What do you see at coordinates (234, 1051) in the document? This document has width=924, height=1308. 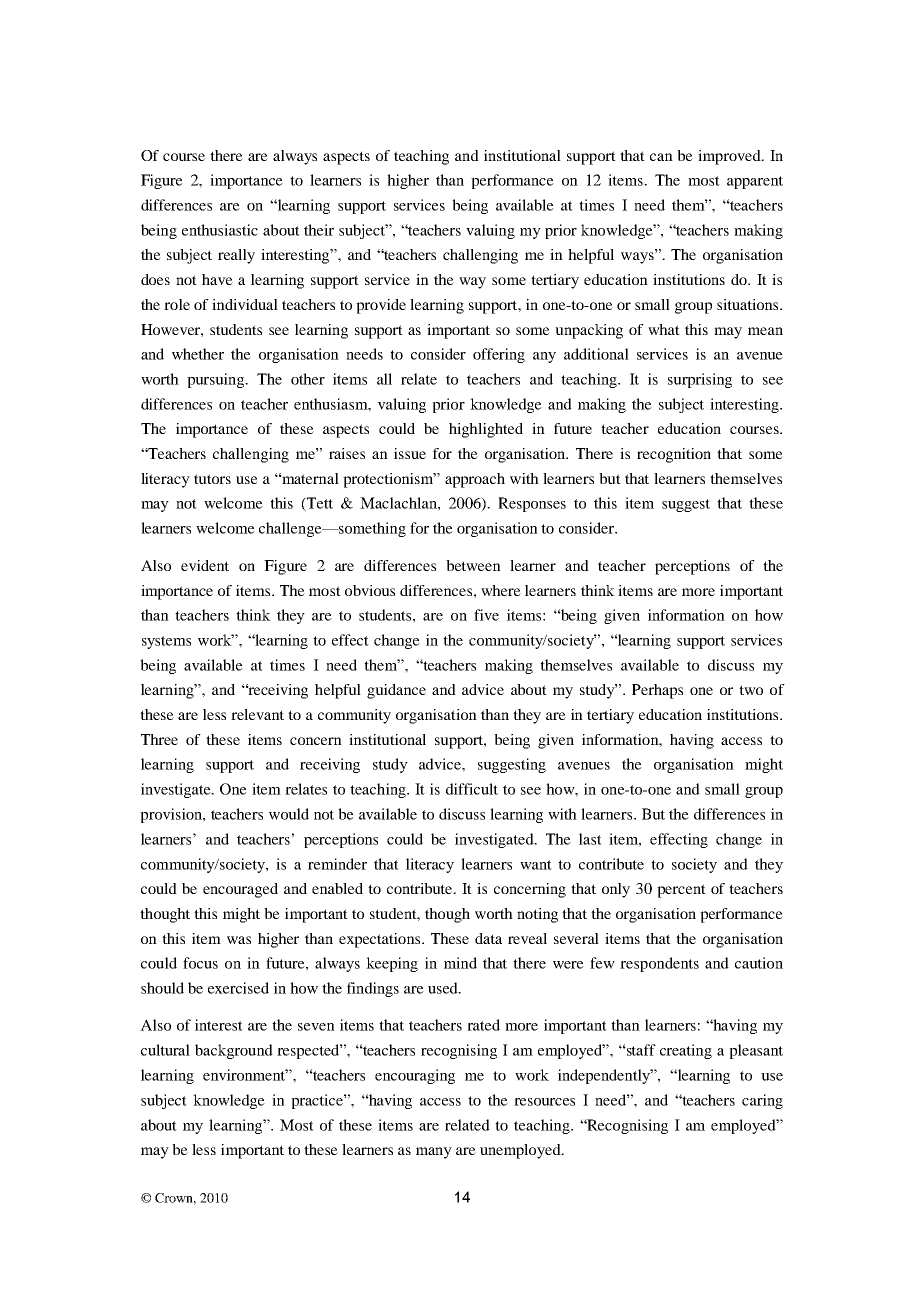 I see `background` at bounding box center [234, 1051].
